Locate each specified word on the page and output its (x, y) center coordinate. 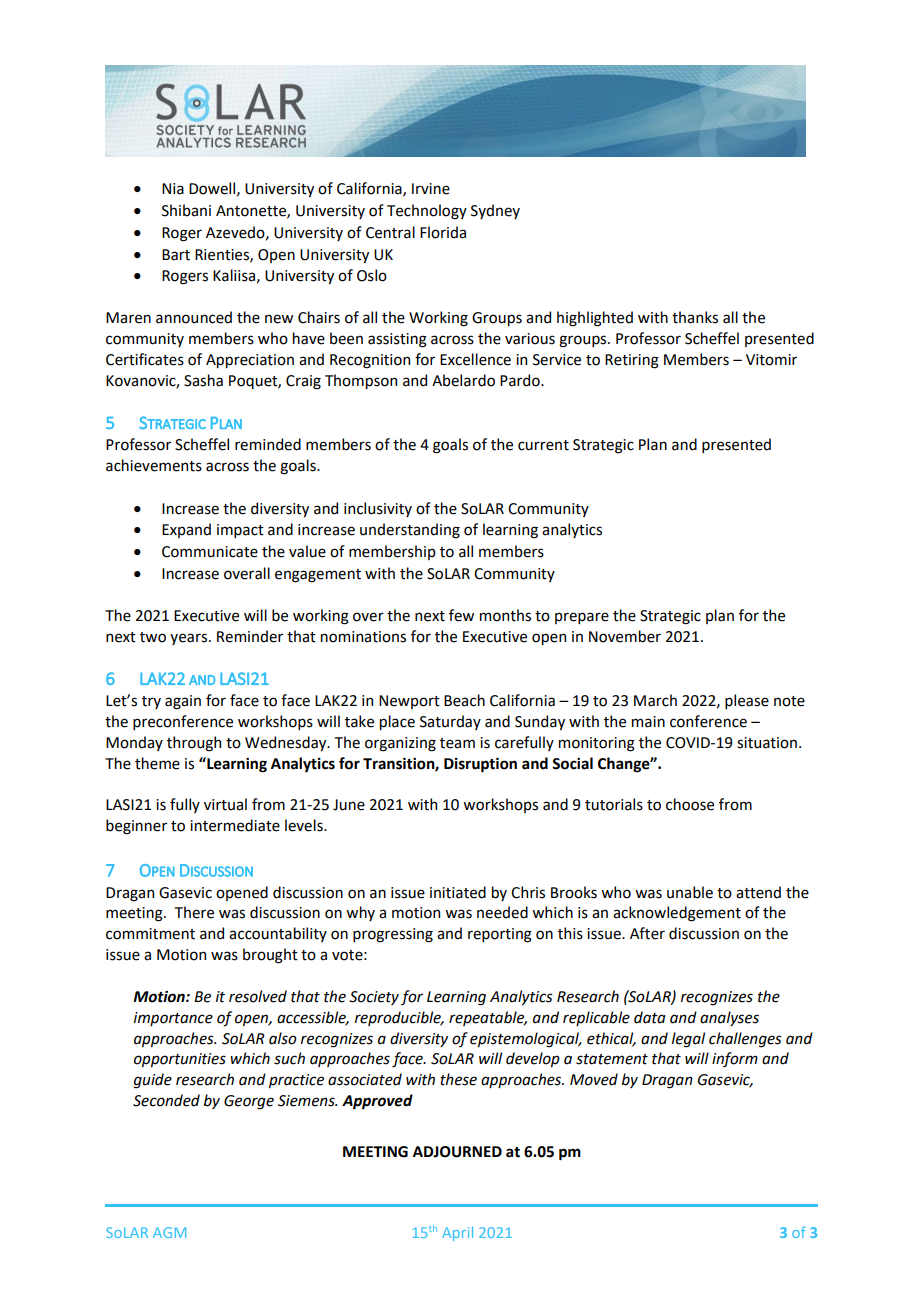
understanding (410, 531)
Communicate (210, 552)
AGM (169, 1232)
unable (690, 892)
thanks (695, 317)
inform (735, 1059)
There (194, 912)
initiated (458, 892)
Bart (176, 255)
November (625, 636)
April (457, 1234)
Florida (443, 232)
